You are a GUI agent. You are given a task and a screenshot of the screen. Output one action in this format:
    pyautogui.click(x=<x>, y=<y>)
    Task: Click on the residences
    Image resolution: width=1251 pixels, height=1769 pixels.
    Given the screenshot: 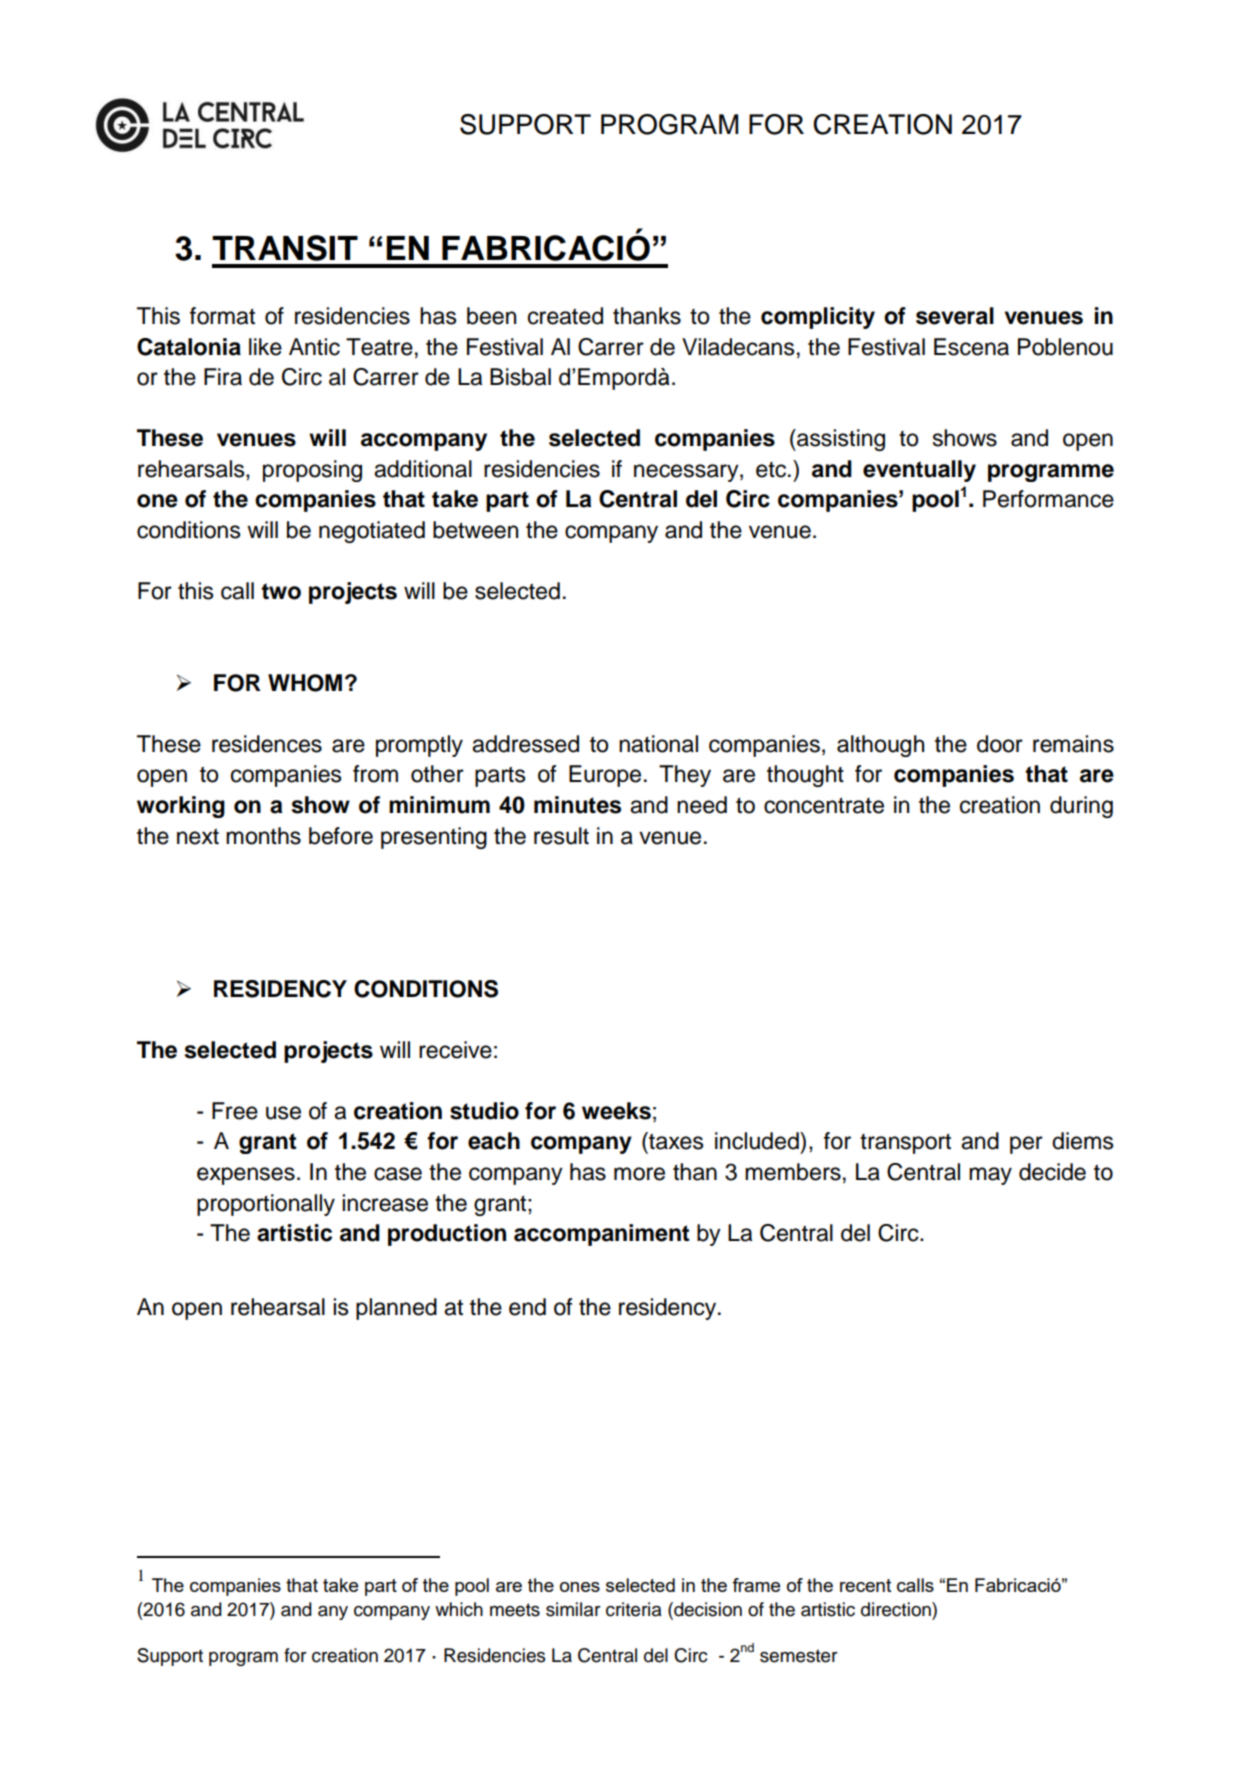 What is the action you would take?
    pyautogui.click(x=267, y=744)
